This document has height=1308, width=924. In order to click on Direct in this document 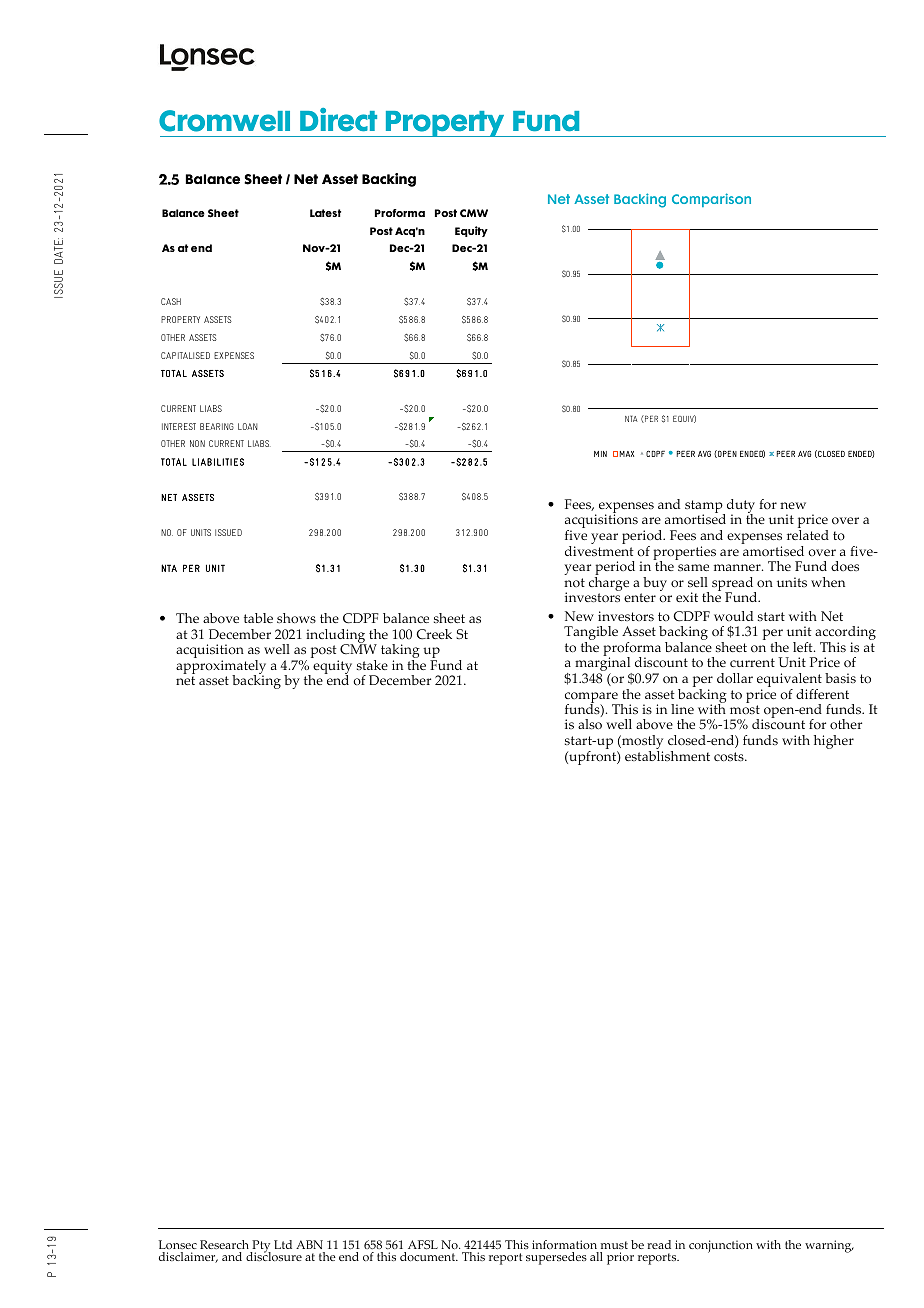, I will do `click(338, 120)`.
